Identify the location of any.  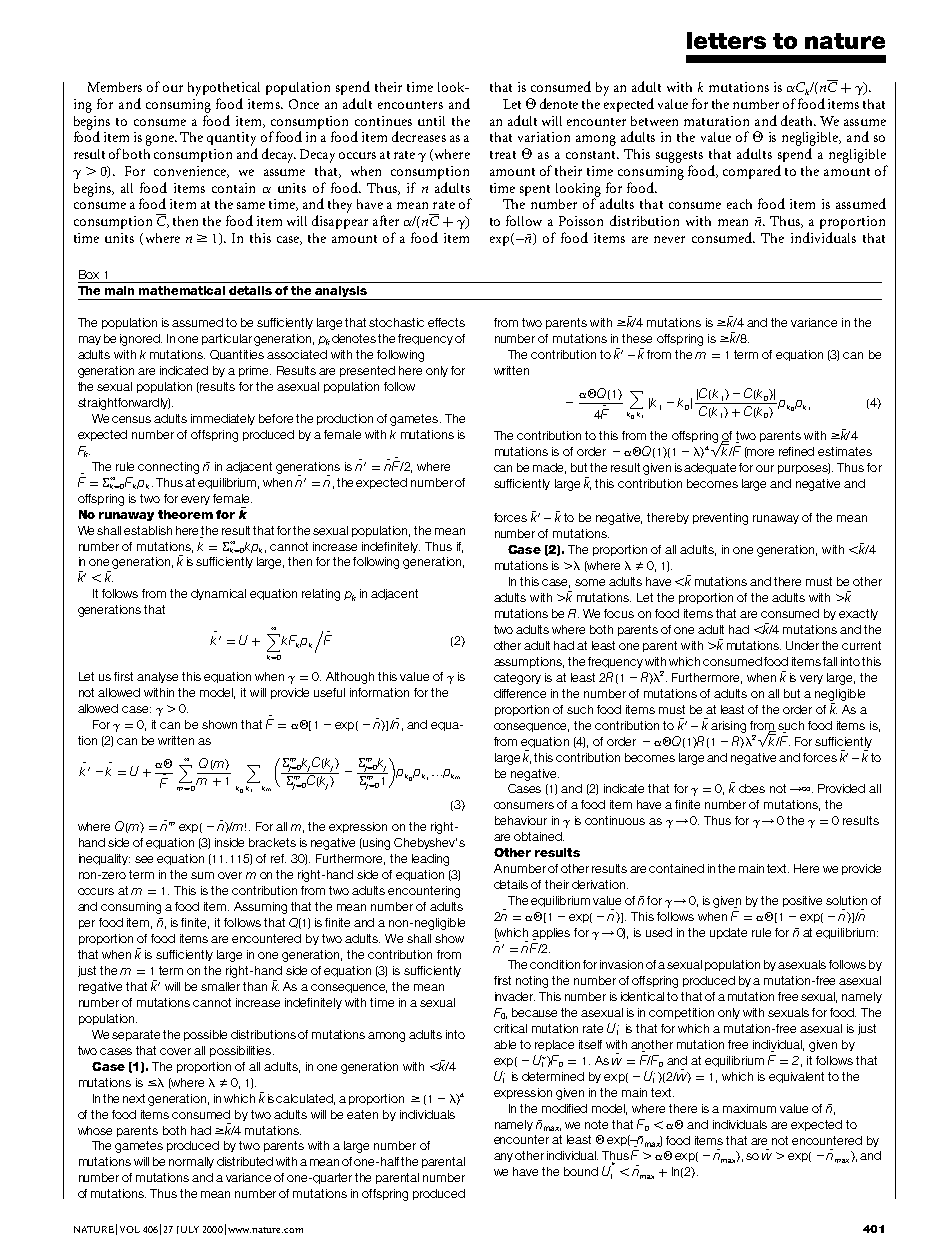
(503, 1157).
